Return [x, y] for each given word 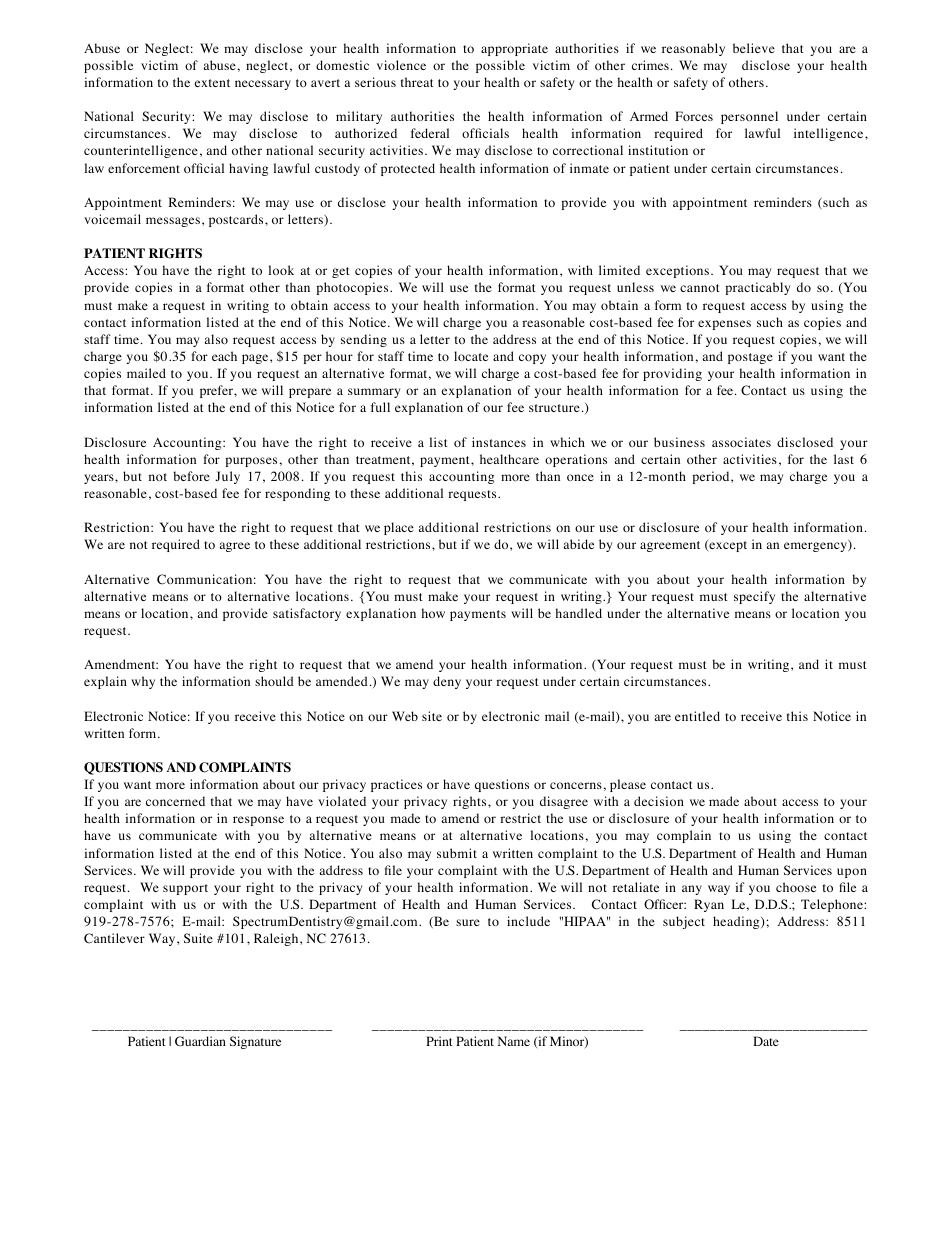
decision [659, 801]
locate [471, 356]
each [224, 356]
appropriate [514, 49]
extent [212, 83]
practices [396, 785]
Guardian [200, 1041]
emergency [816, 547]
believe [754, 48]
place [399, 528]
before [191, 476]
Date [766, 1041]
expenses [724, 325]
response [258, 821]
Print [439, 1041]
